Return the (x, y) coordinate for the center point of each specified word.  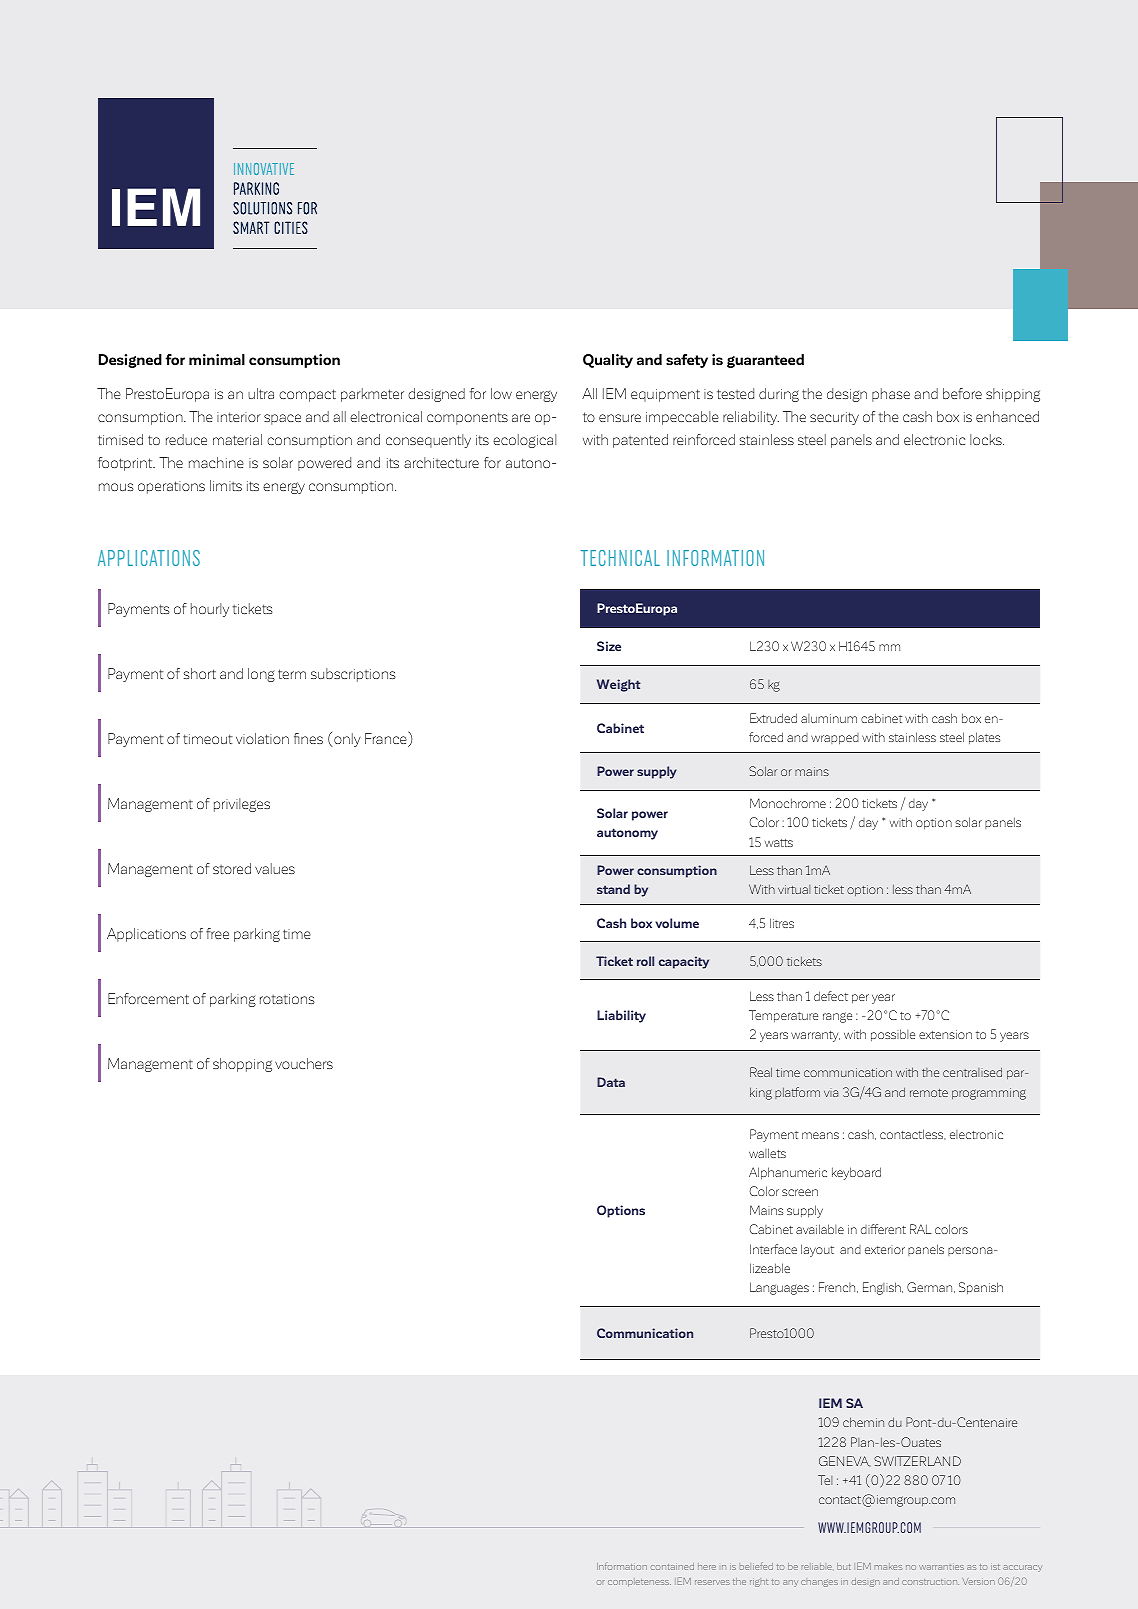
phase (891, 395)
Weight (619, 685)
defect (831, 996)
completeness (639, 1582)
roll (645, 961)
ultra (261, 393)
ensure (620, 418)
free (217, 933)
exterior (885, 1250)
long (261, 675)
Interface (773, 1249)
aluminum (829, 718)
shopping (242, 1065)
